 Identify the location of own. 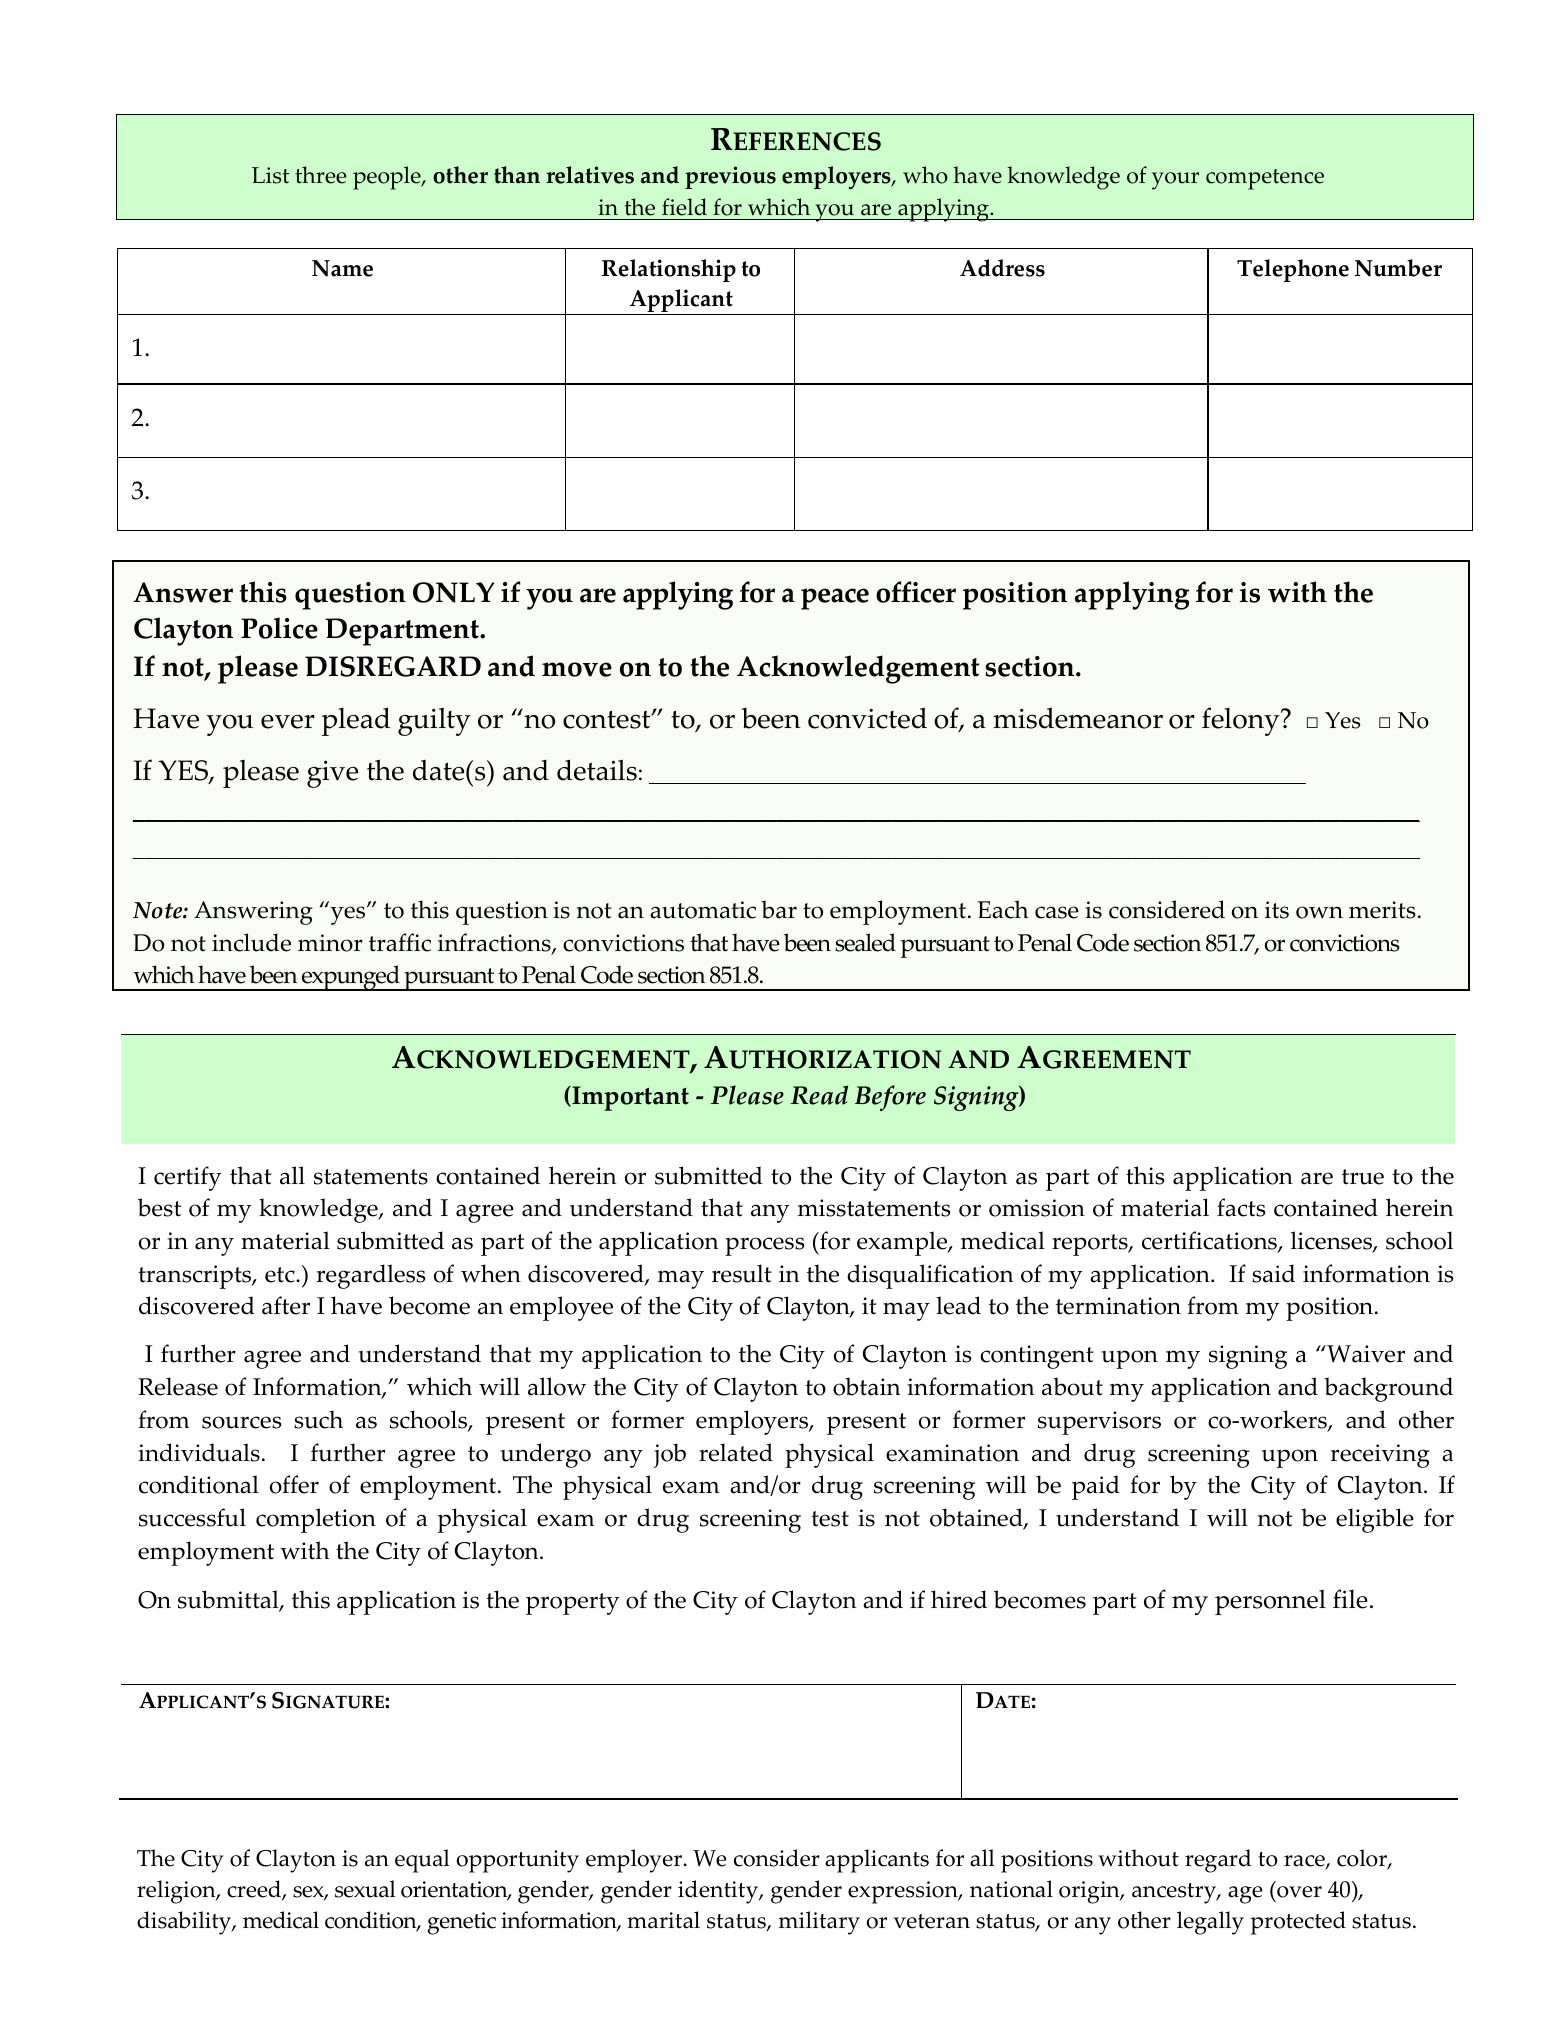
(1319, 912).
